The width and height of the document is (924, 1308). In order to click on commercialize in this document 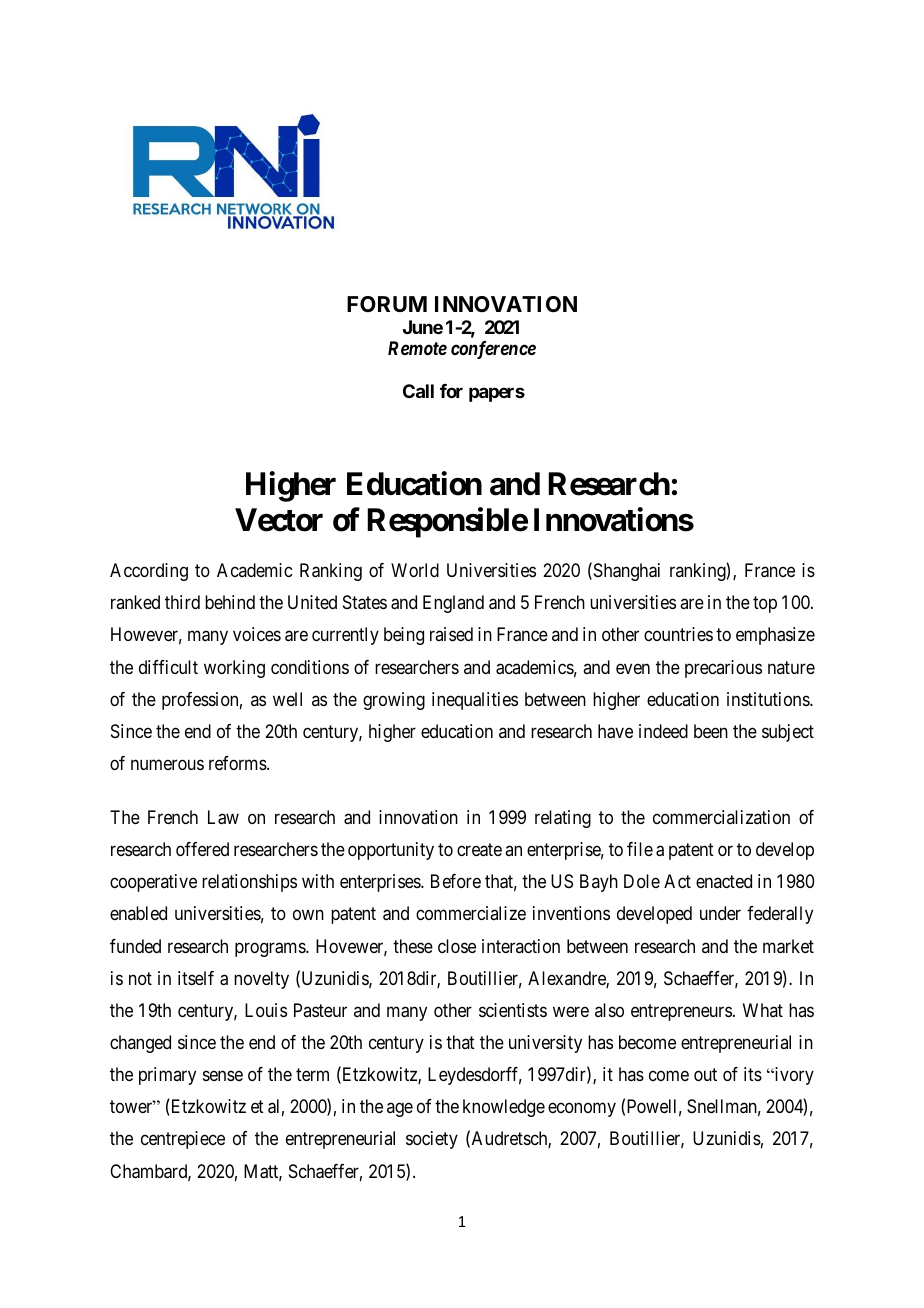, I will do `click(471, 913)`.
